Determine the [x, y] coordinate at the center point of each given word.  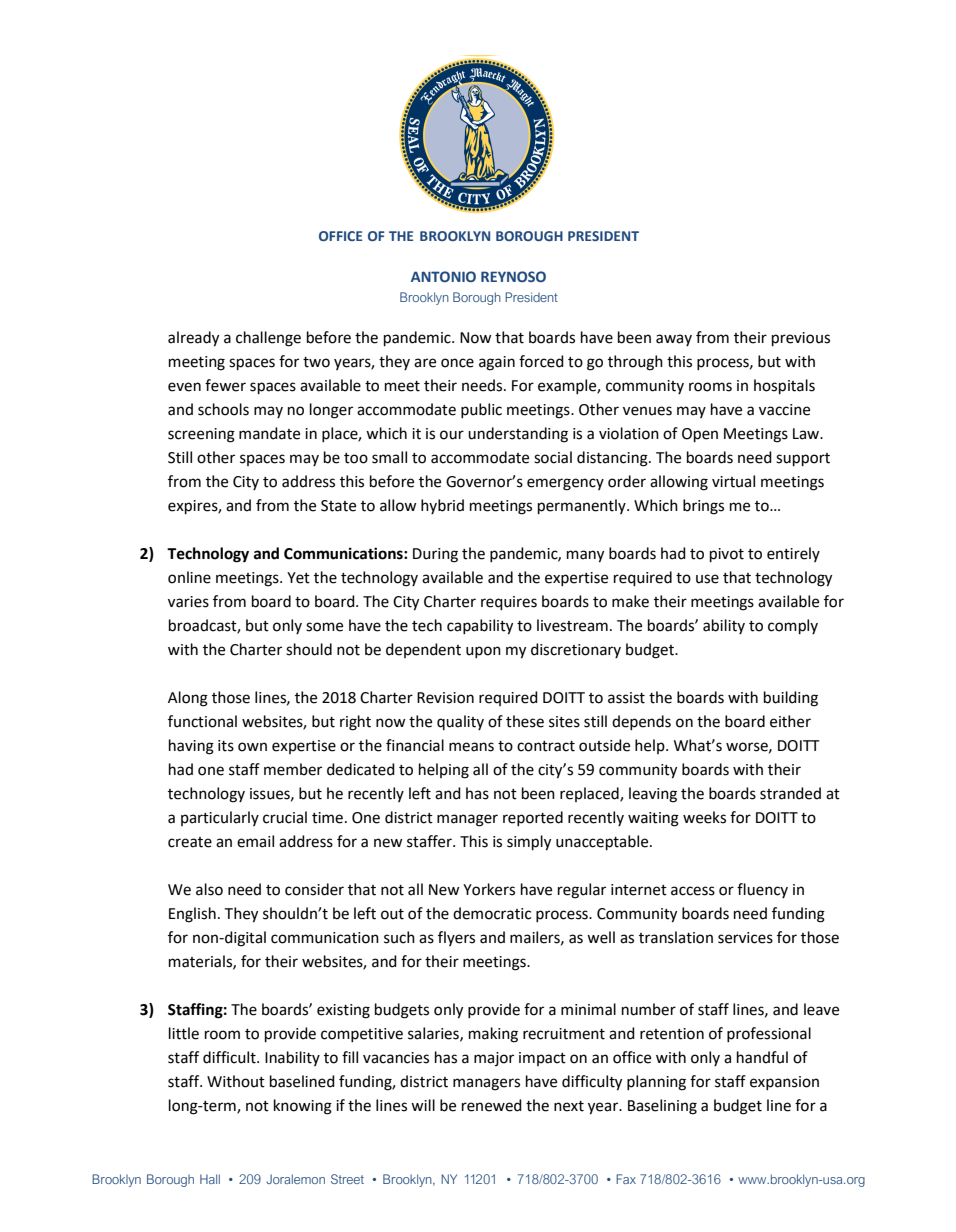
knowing [303, 1107]
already [193, 339]
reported [533, 818]
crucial [285, 817]
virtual [733, 481]
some [324, 627]
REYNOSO [513, 276]
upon [483, 652]
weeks [704, 817]
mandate [269, 433]
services [745, 938]
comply [793, 626]
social [553, 457]
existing [343, 1011]
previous [801, 339]
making [493, 1035]
